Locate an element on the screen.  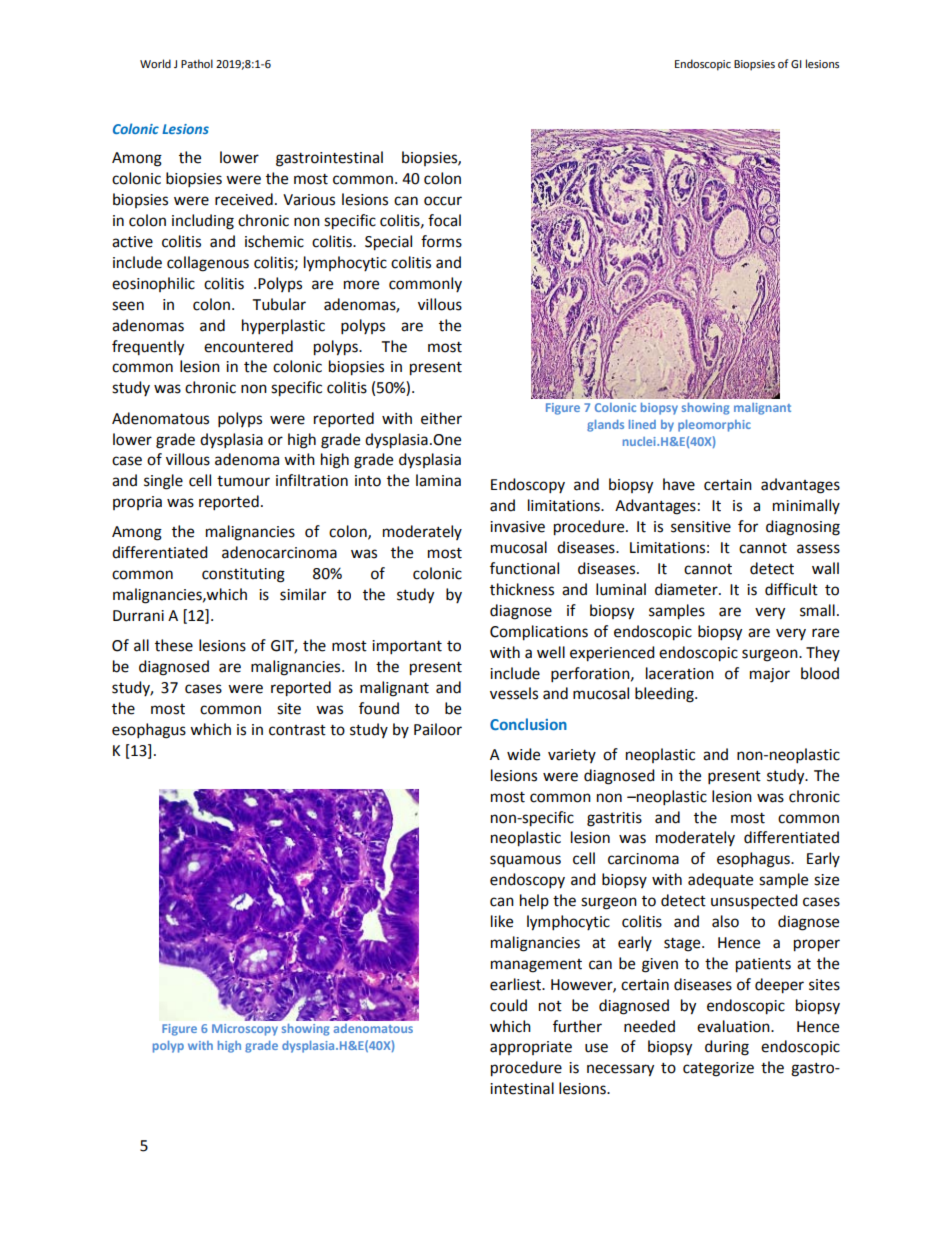
during is located at coordinates (727, 1048).
